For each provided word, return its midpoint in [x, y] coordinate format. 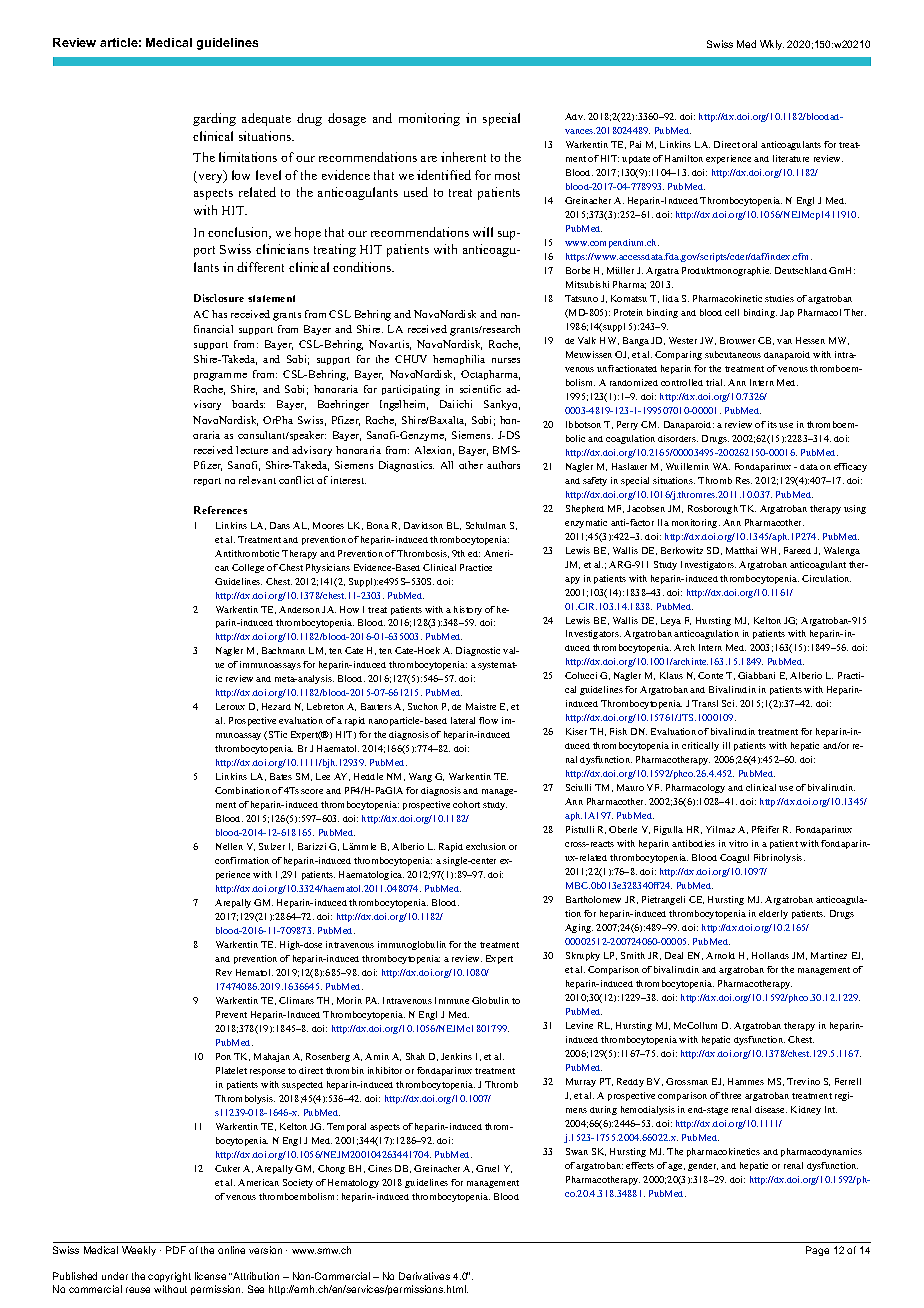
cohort [466, 804]
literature [791, 158]
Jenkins [456, 1056]
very [210, 177]
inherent [463, 157]
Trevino [803, 1081]
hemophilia [459, 360]
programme [220, 377]
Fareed [797, 550]
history [468, 610]
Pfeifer [765, 829]
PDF [176, 1250]
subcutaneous [733, 354]
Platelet [231, 1070]
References [220, 510]
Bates [281, 776]
